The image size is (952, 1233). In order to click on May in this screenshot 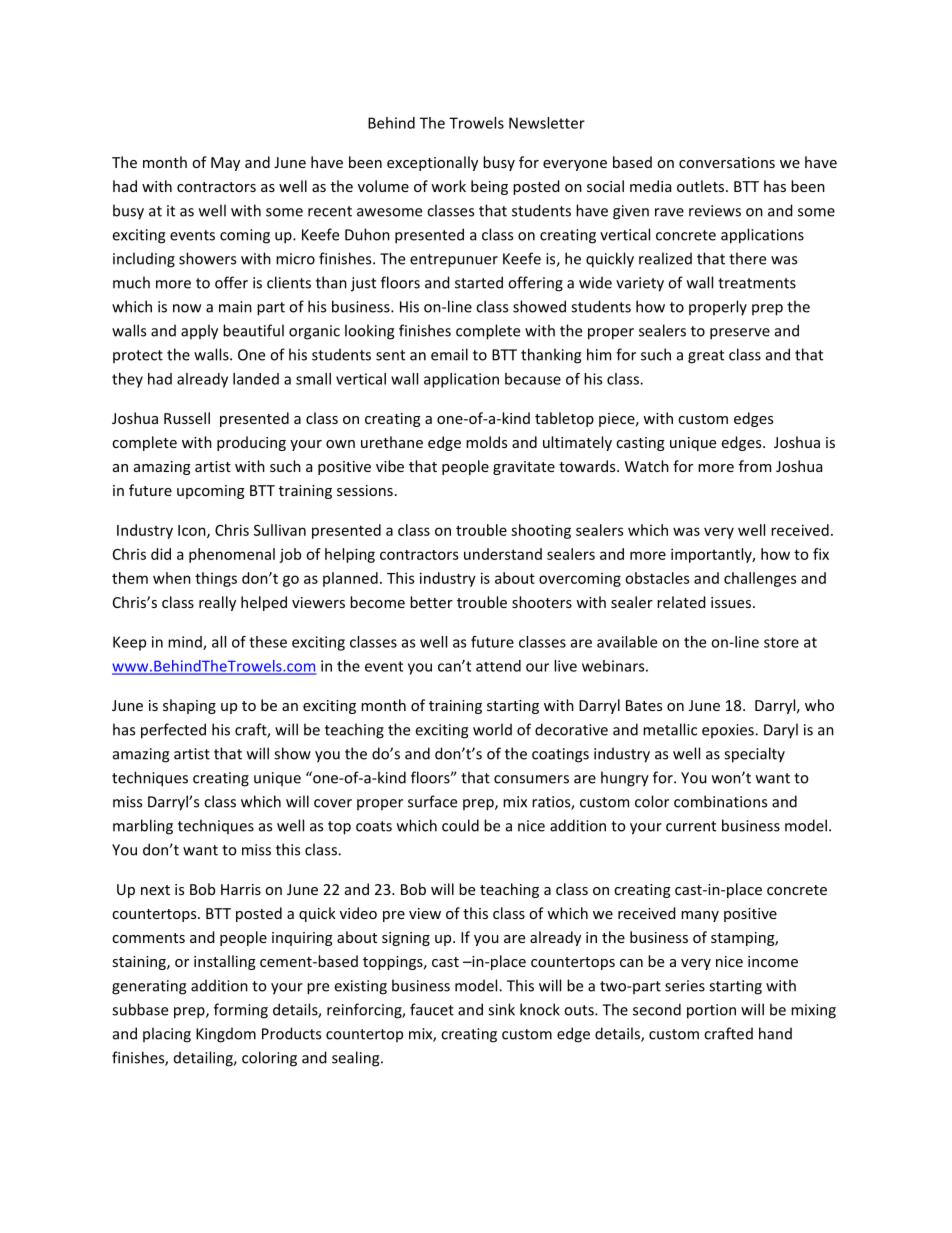, I will do `click(225, 164)`.
